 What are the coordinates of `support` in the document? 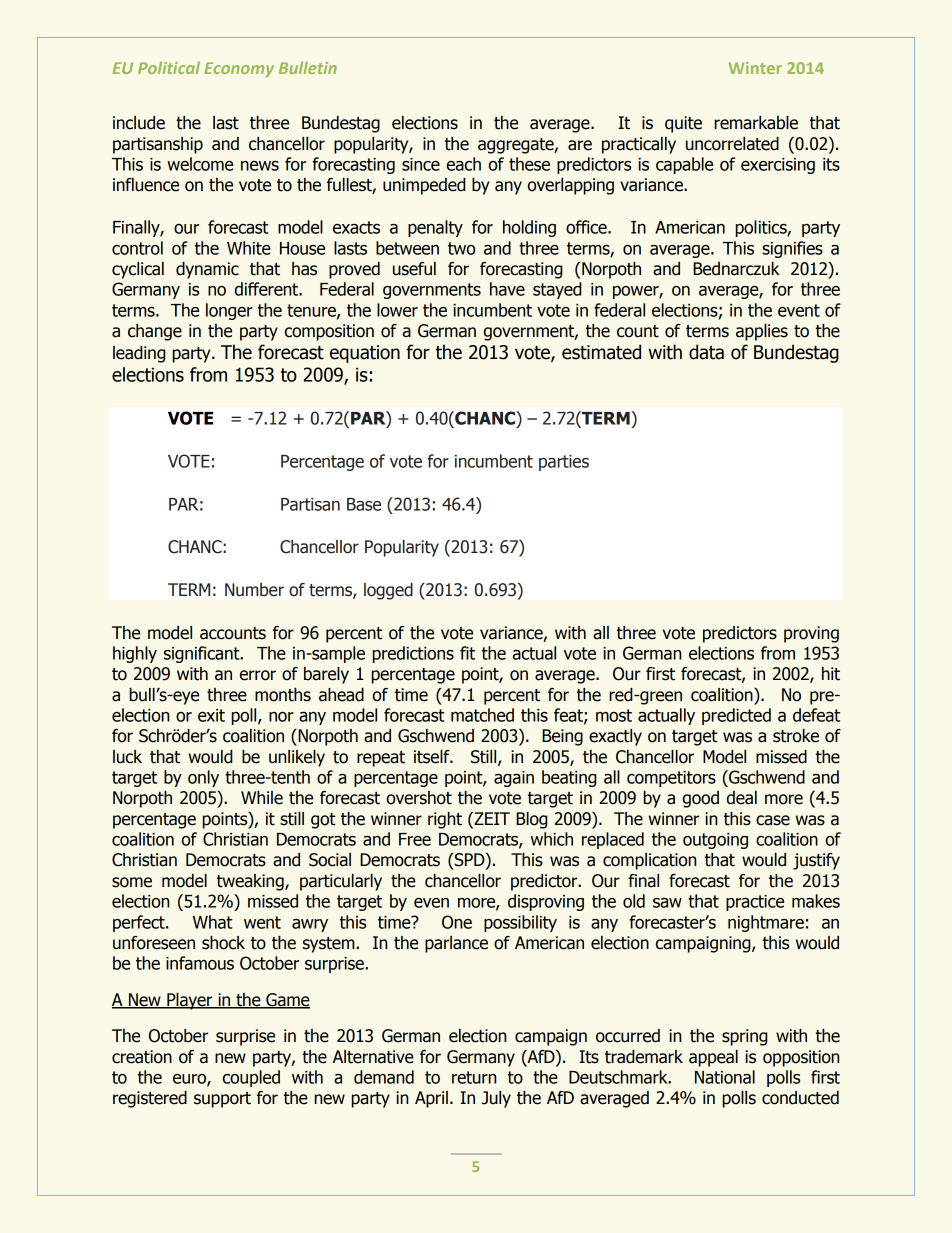 It's located at (222, 1100).
